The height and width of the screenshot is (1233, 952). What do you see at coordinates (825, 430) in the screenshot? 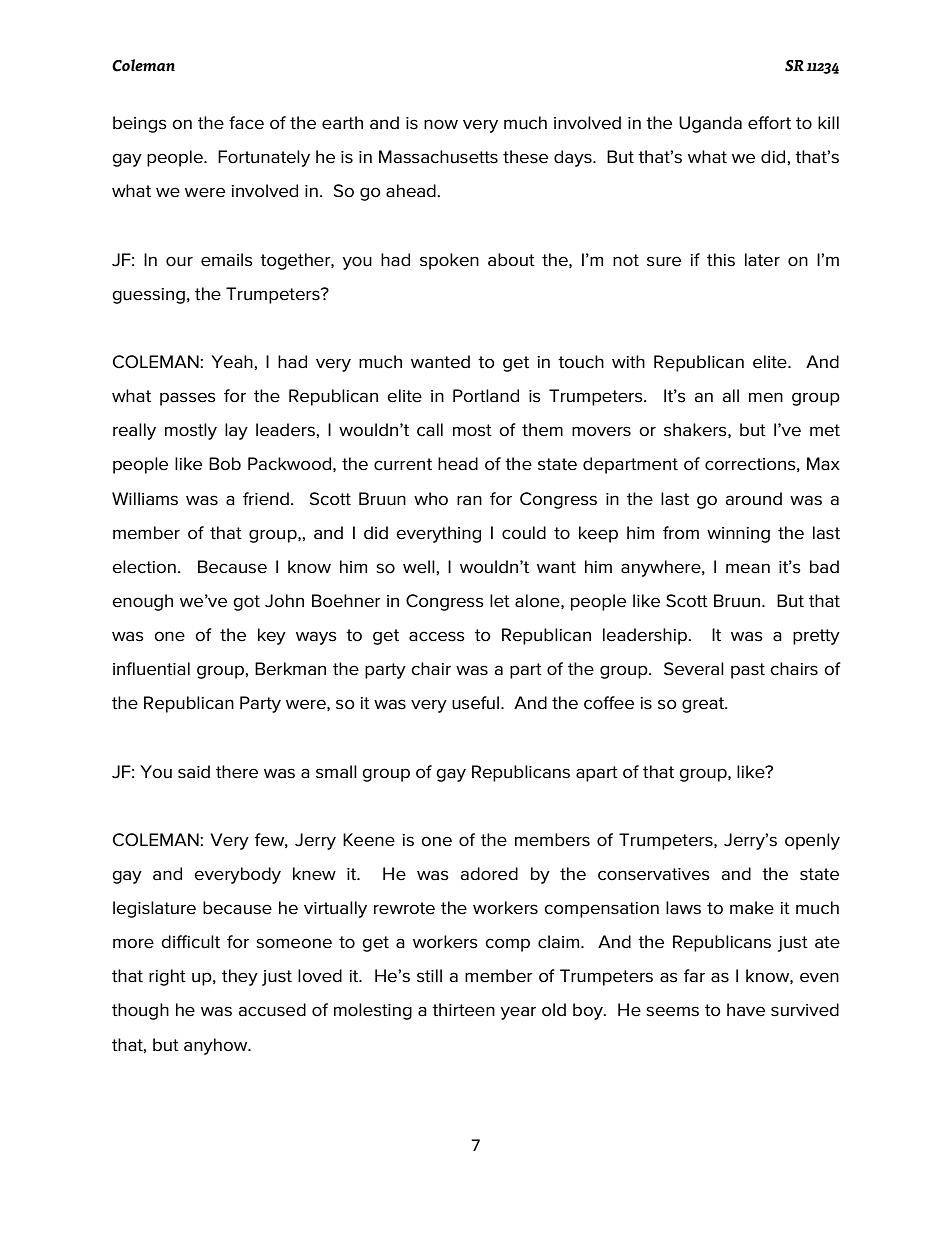
I see `met` at bounding box center [825, 430].
